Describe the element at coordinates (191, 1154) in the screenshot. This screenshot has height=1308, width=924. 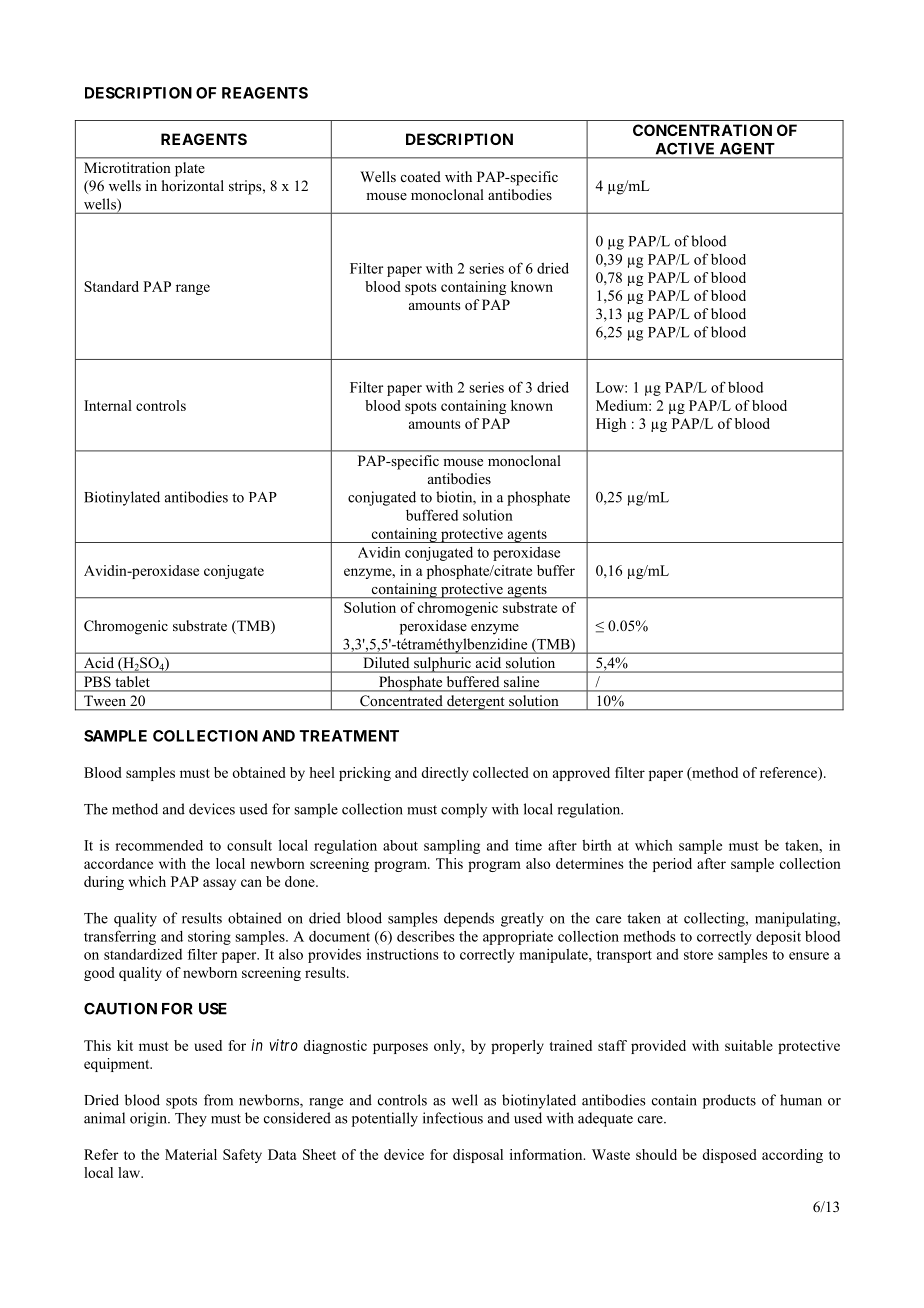
I see `Material` at that location.
